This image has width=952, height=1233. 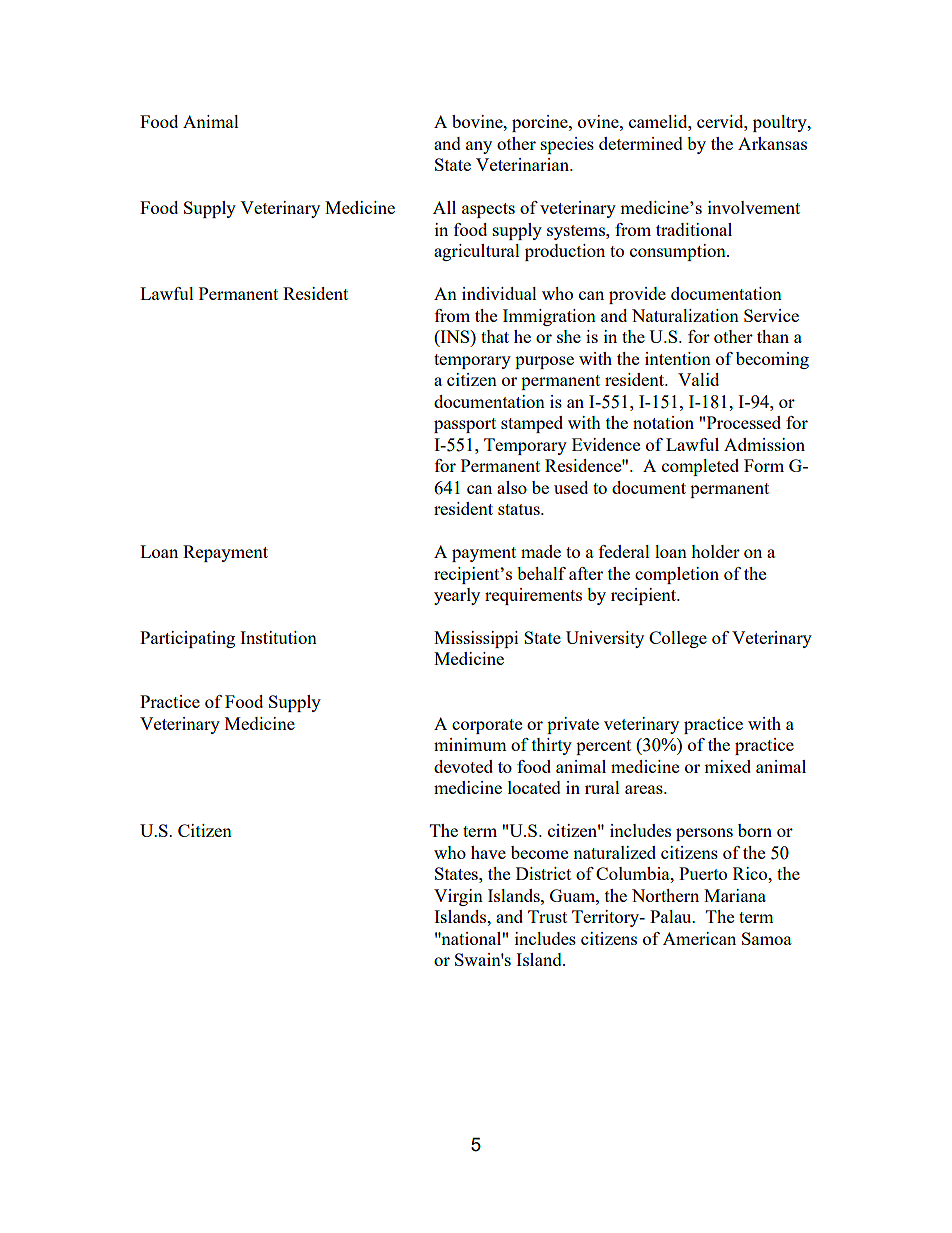 I want to click on holder, so click(x=715, y=551).
